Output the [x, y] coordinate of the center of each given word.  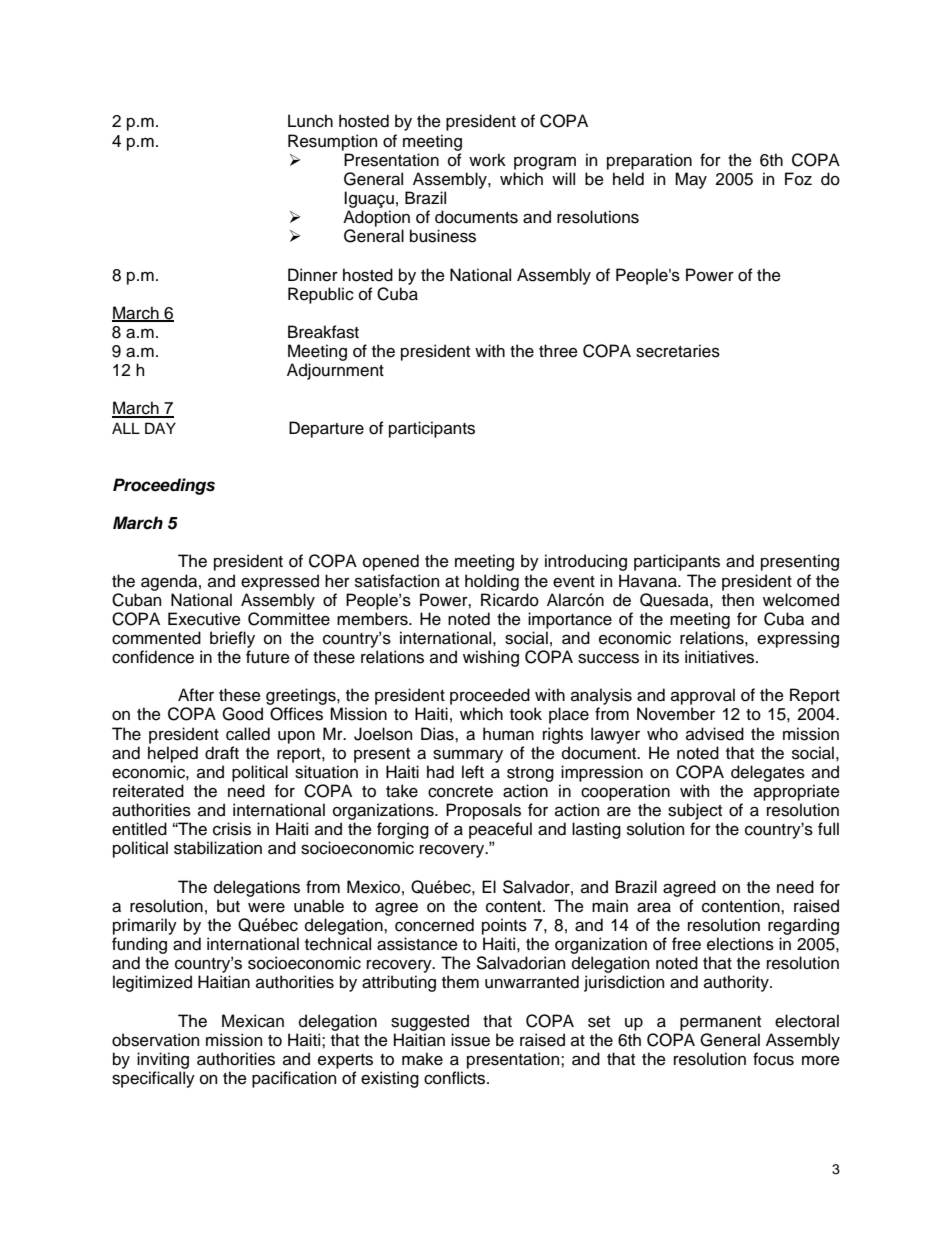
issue [470, 1040]
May [691, 180]
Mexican [253, 1021]
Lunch [310, 121]
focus [773, 1059]
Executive [204, 619]
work [487, 160]
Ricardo [510, 600]
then [738, 600]
